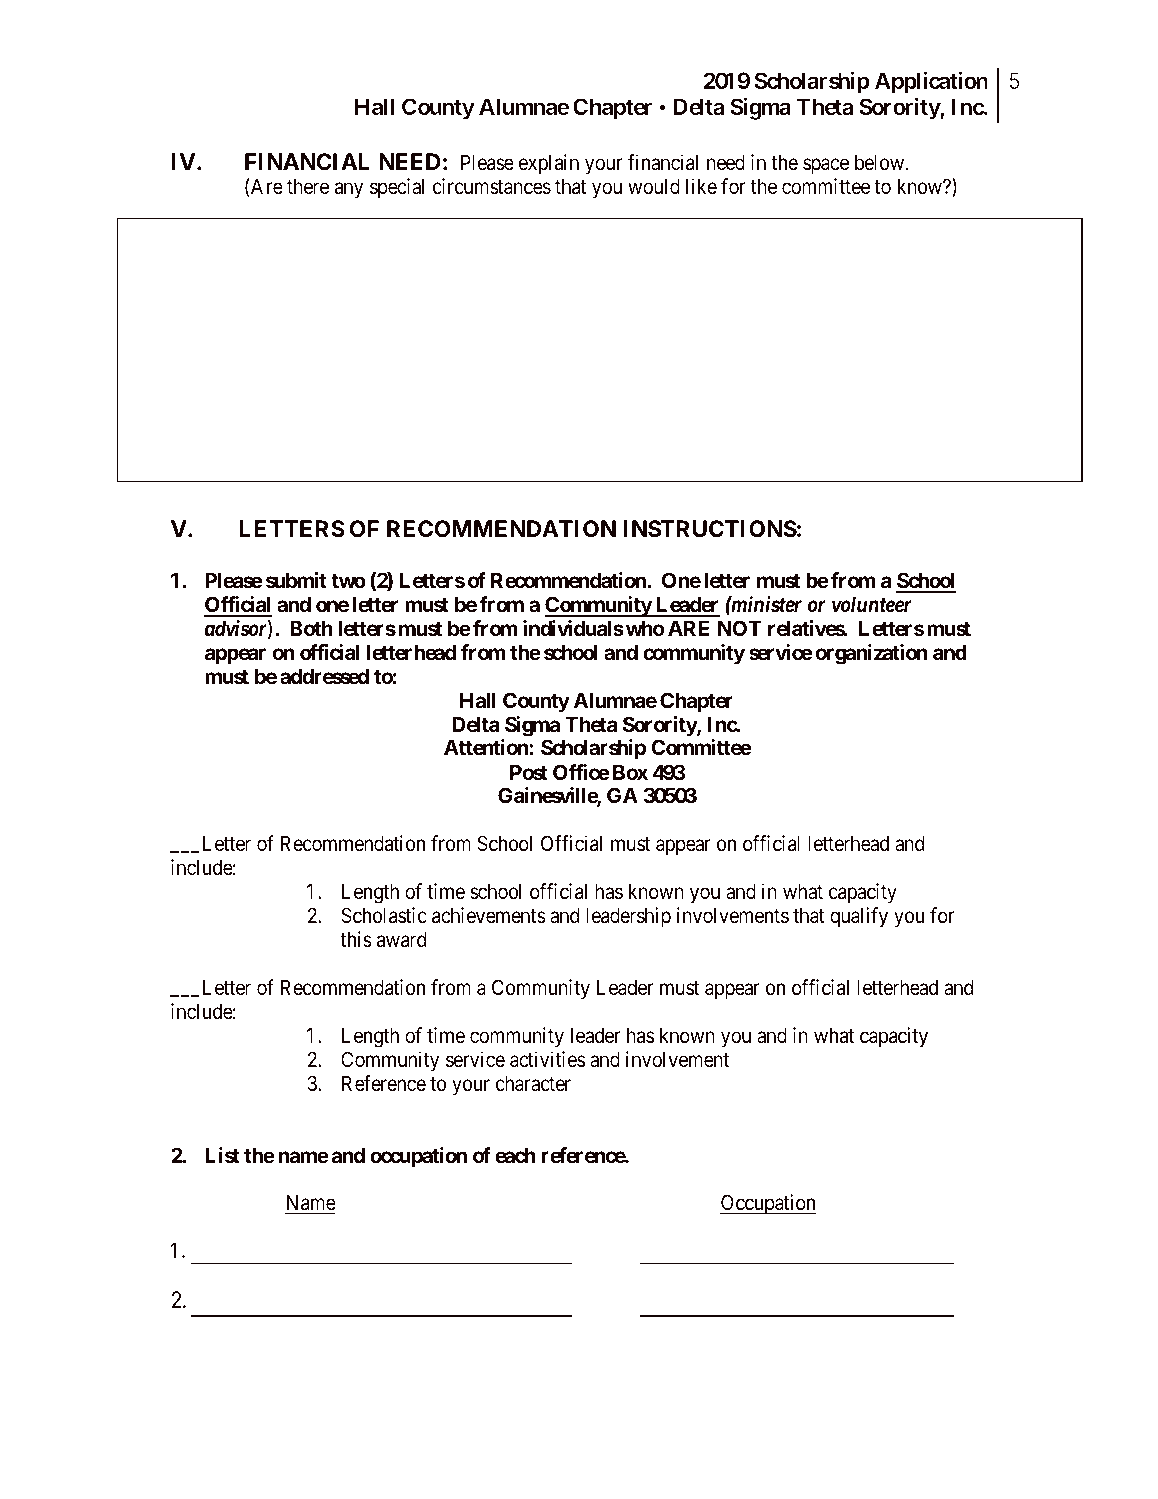 The height and width of the image is (1499, 1158). What do you see at coordinates (859, 917) in the image?
I see `qualify` at bounding box center [859, 917].
